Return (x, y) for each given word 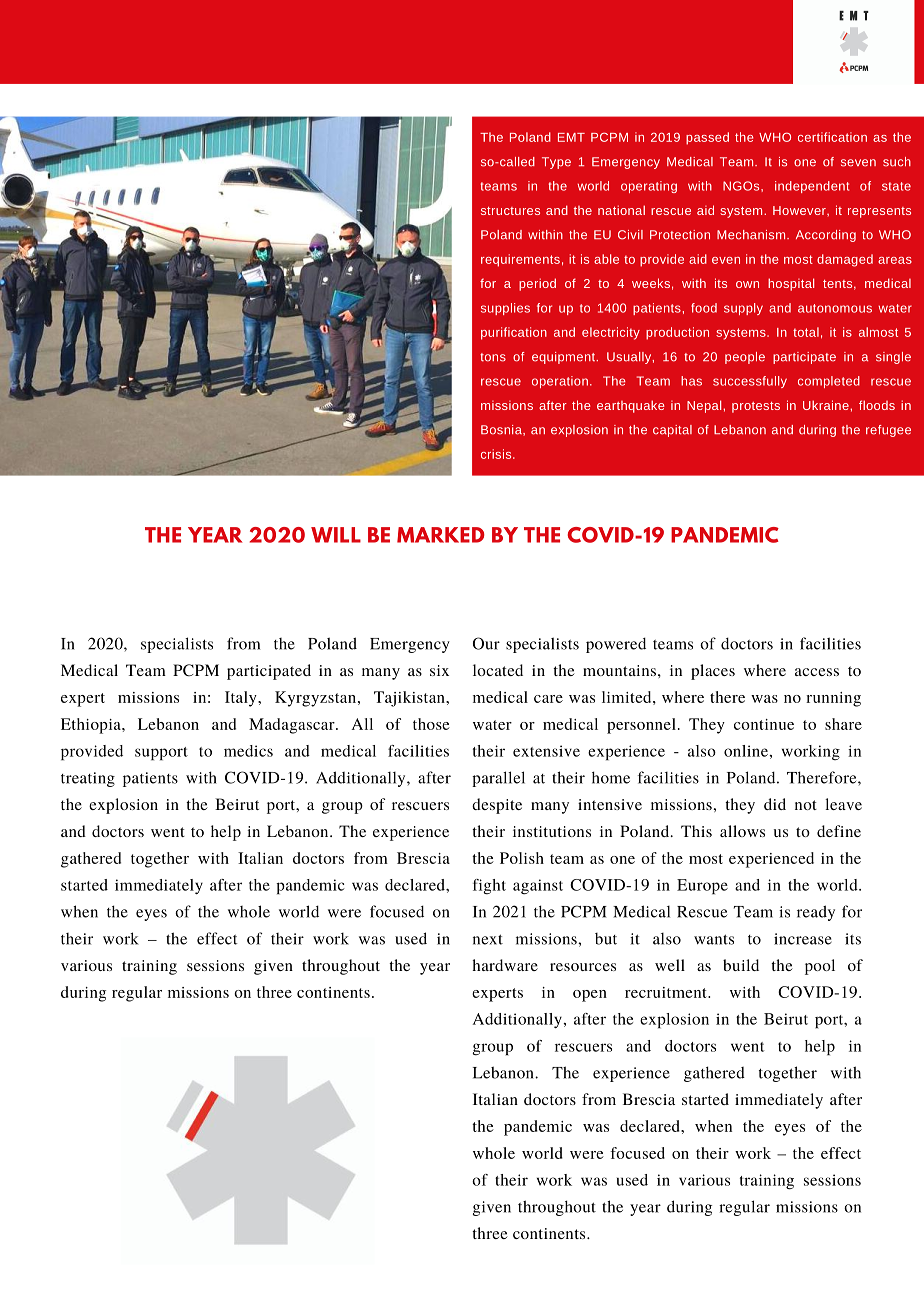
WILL (336, 535)
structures (510, 211)
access (817, 672)
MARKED (441, 535)
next (488, 939)
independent (812, 187)
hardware (505, 965)
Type (556, 163)
